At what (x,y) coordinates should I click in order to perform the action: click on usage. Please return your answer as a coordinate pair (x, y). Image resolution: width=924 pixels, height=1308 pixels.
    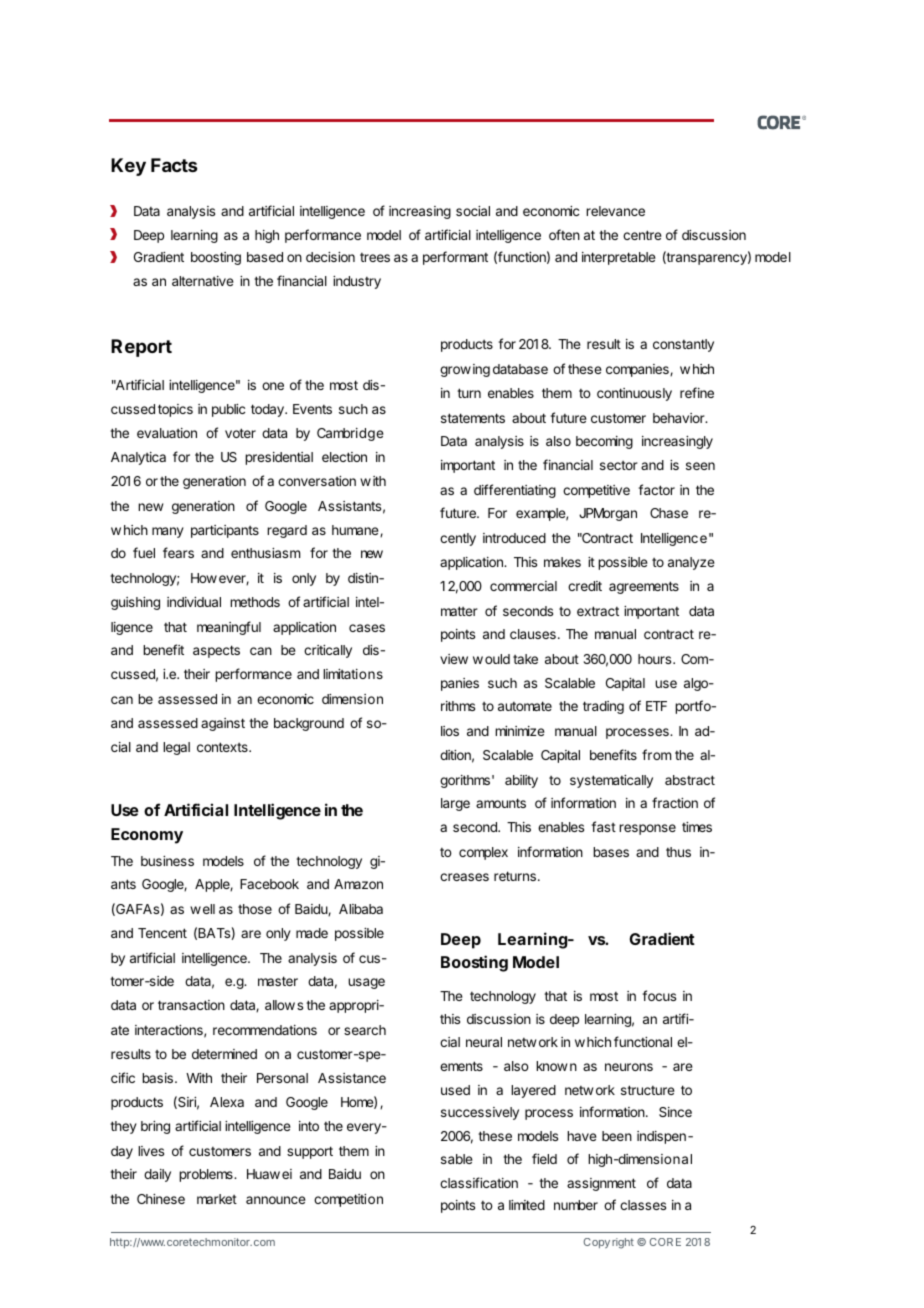
    Looking at the image, I should click on (366, 983).
